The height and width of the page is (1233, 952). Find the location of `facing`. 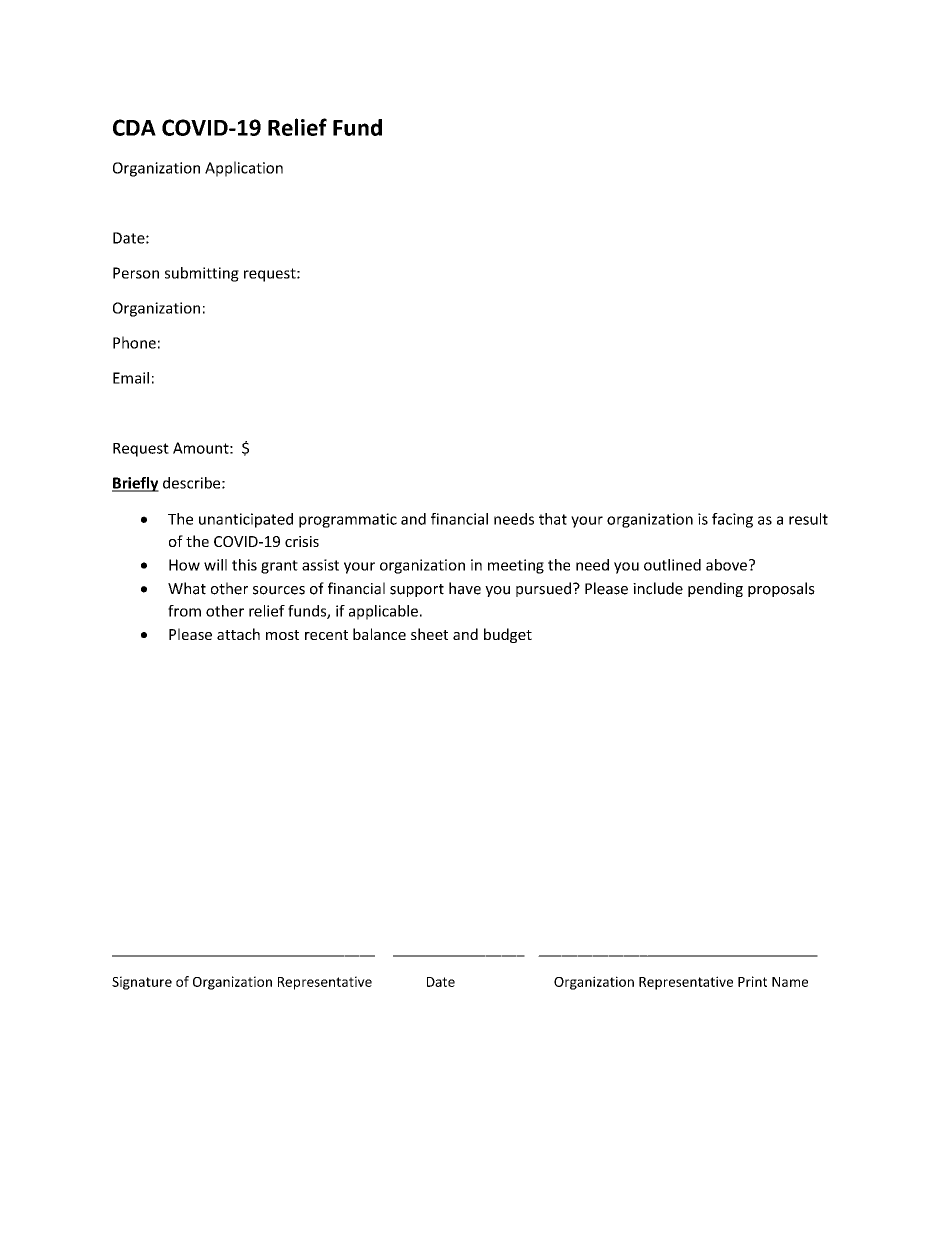

facing is located at coordinates (732, 520).
